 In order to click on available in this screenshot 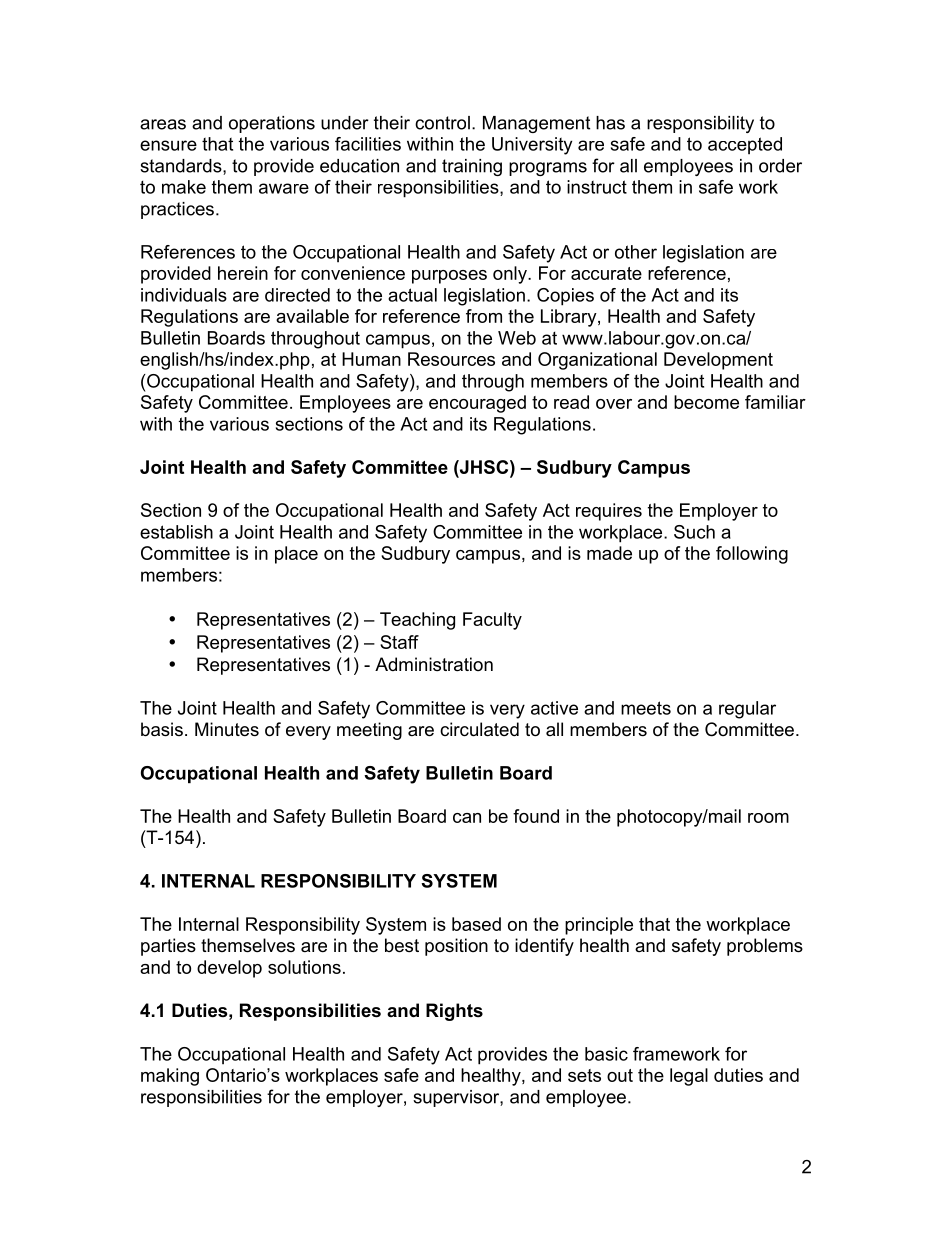, I will do `click(312, 316)`.
